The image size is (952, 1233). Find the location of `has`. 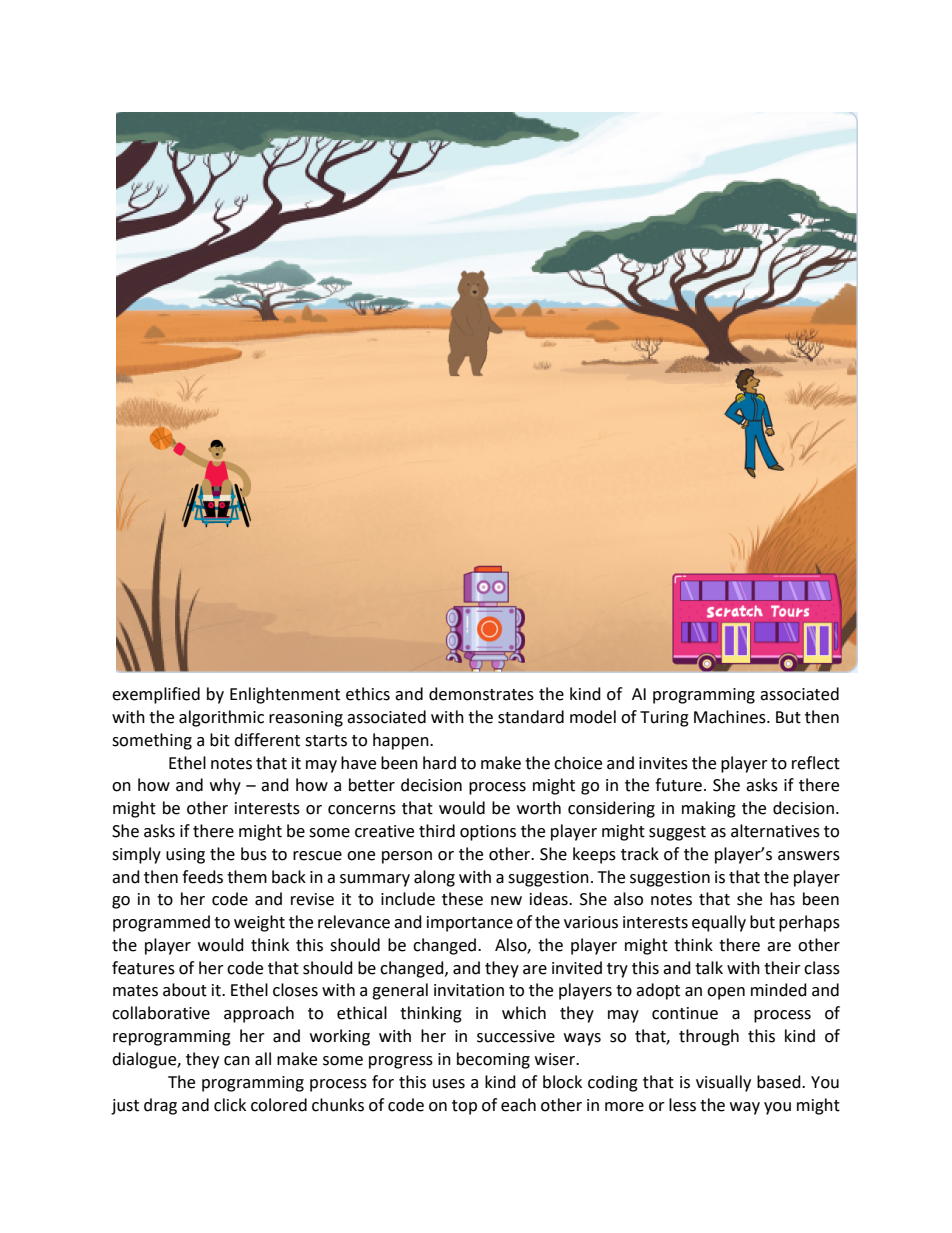

has is located at coordinates (782, 899).
